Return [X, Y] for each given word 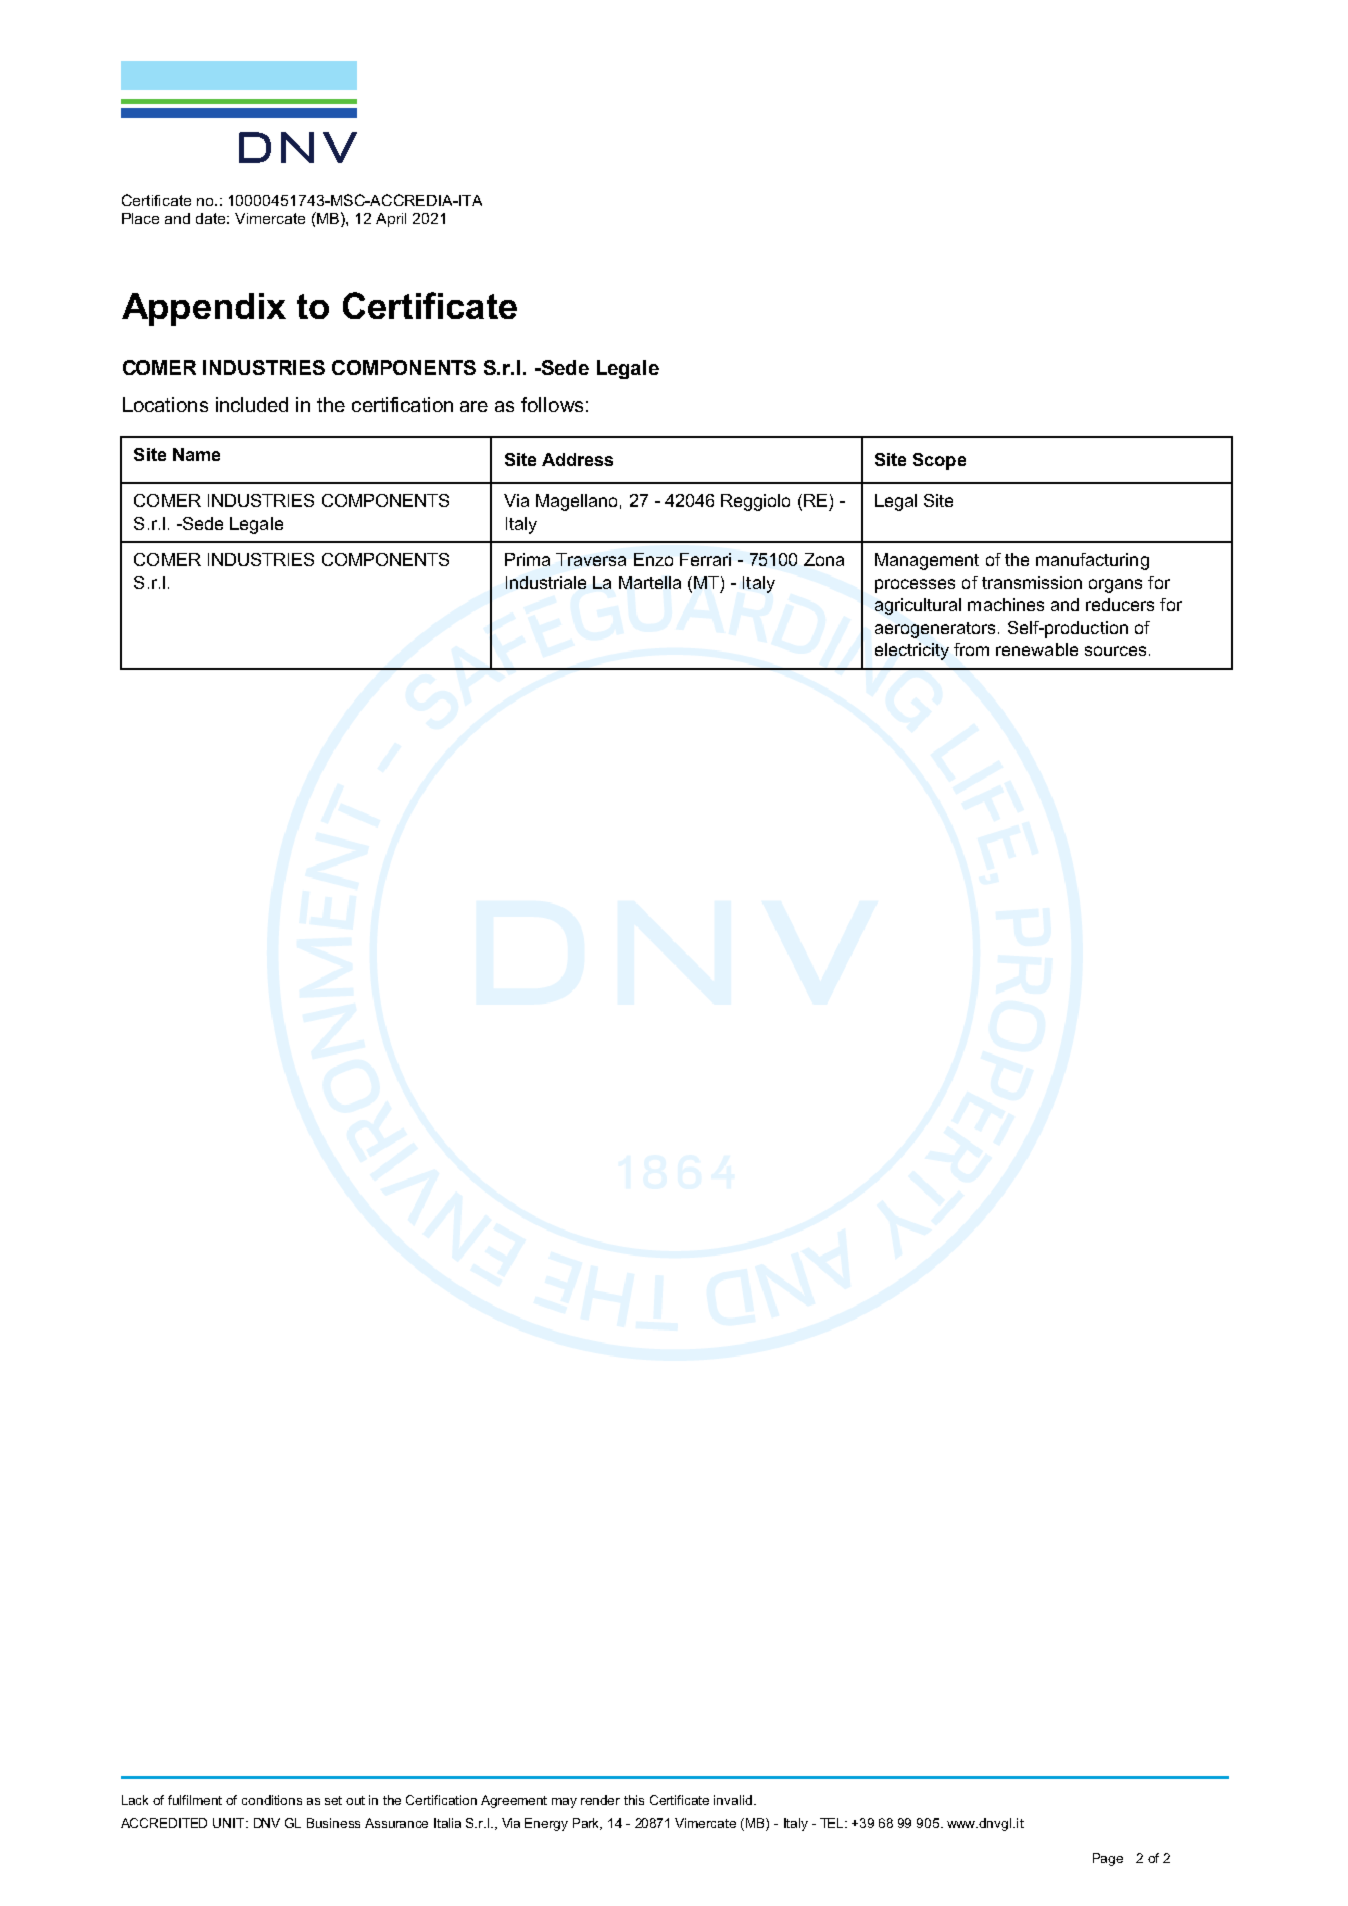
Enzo [653, 559]
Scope [939, 461]
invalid [733, 1800]
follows [552, 404]
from [971, 649]
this [634, 1800]
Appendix [204, 309]
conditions [272, 1800]
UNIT [230, 1823]
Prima [527, 559]
